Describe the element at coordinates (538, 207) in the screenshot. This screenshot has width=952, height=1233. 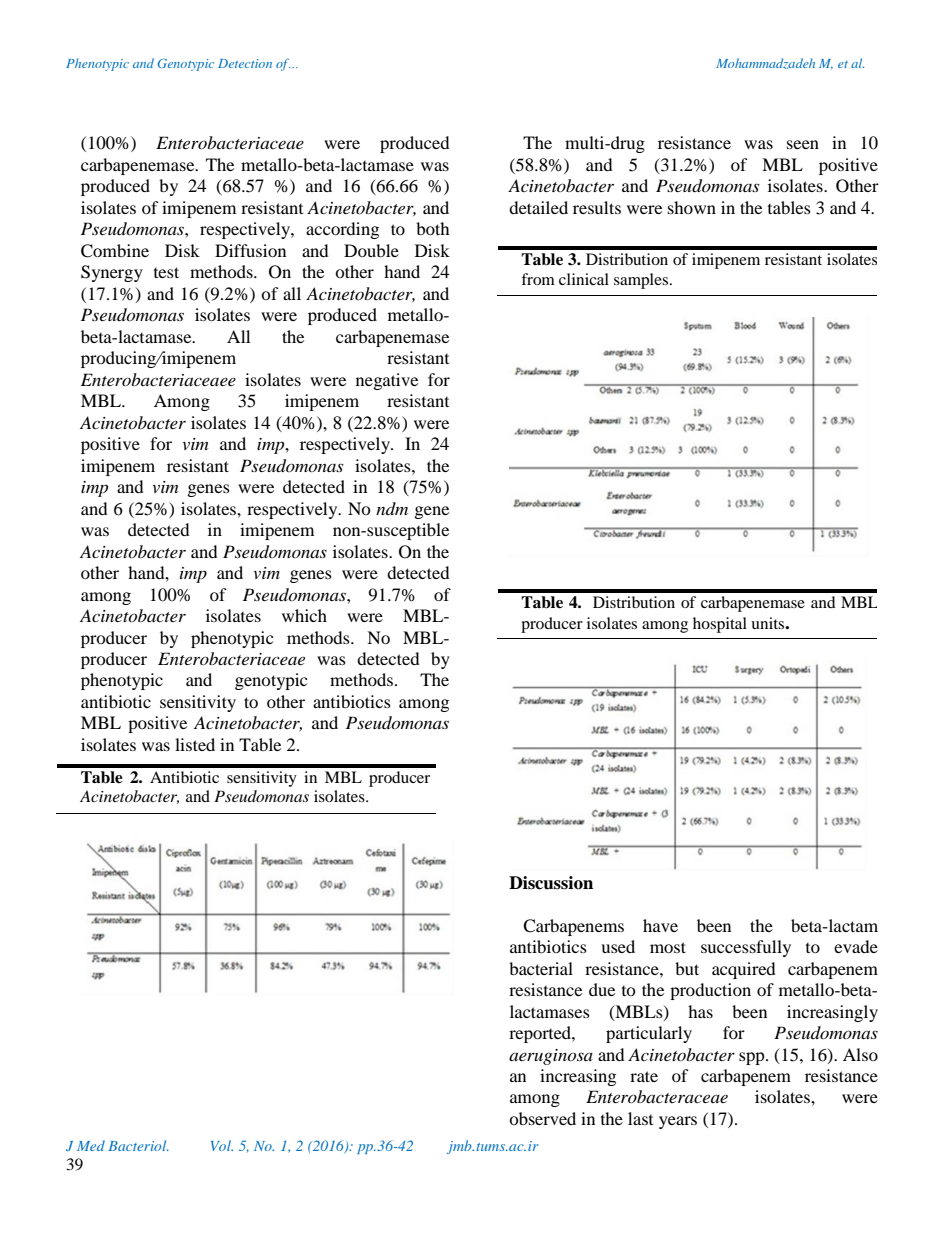
I see `detailed` at that location.
